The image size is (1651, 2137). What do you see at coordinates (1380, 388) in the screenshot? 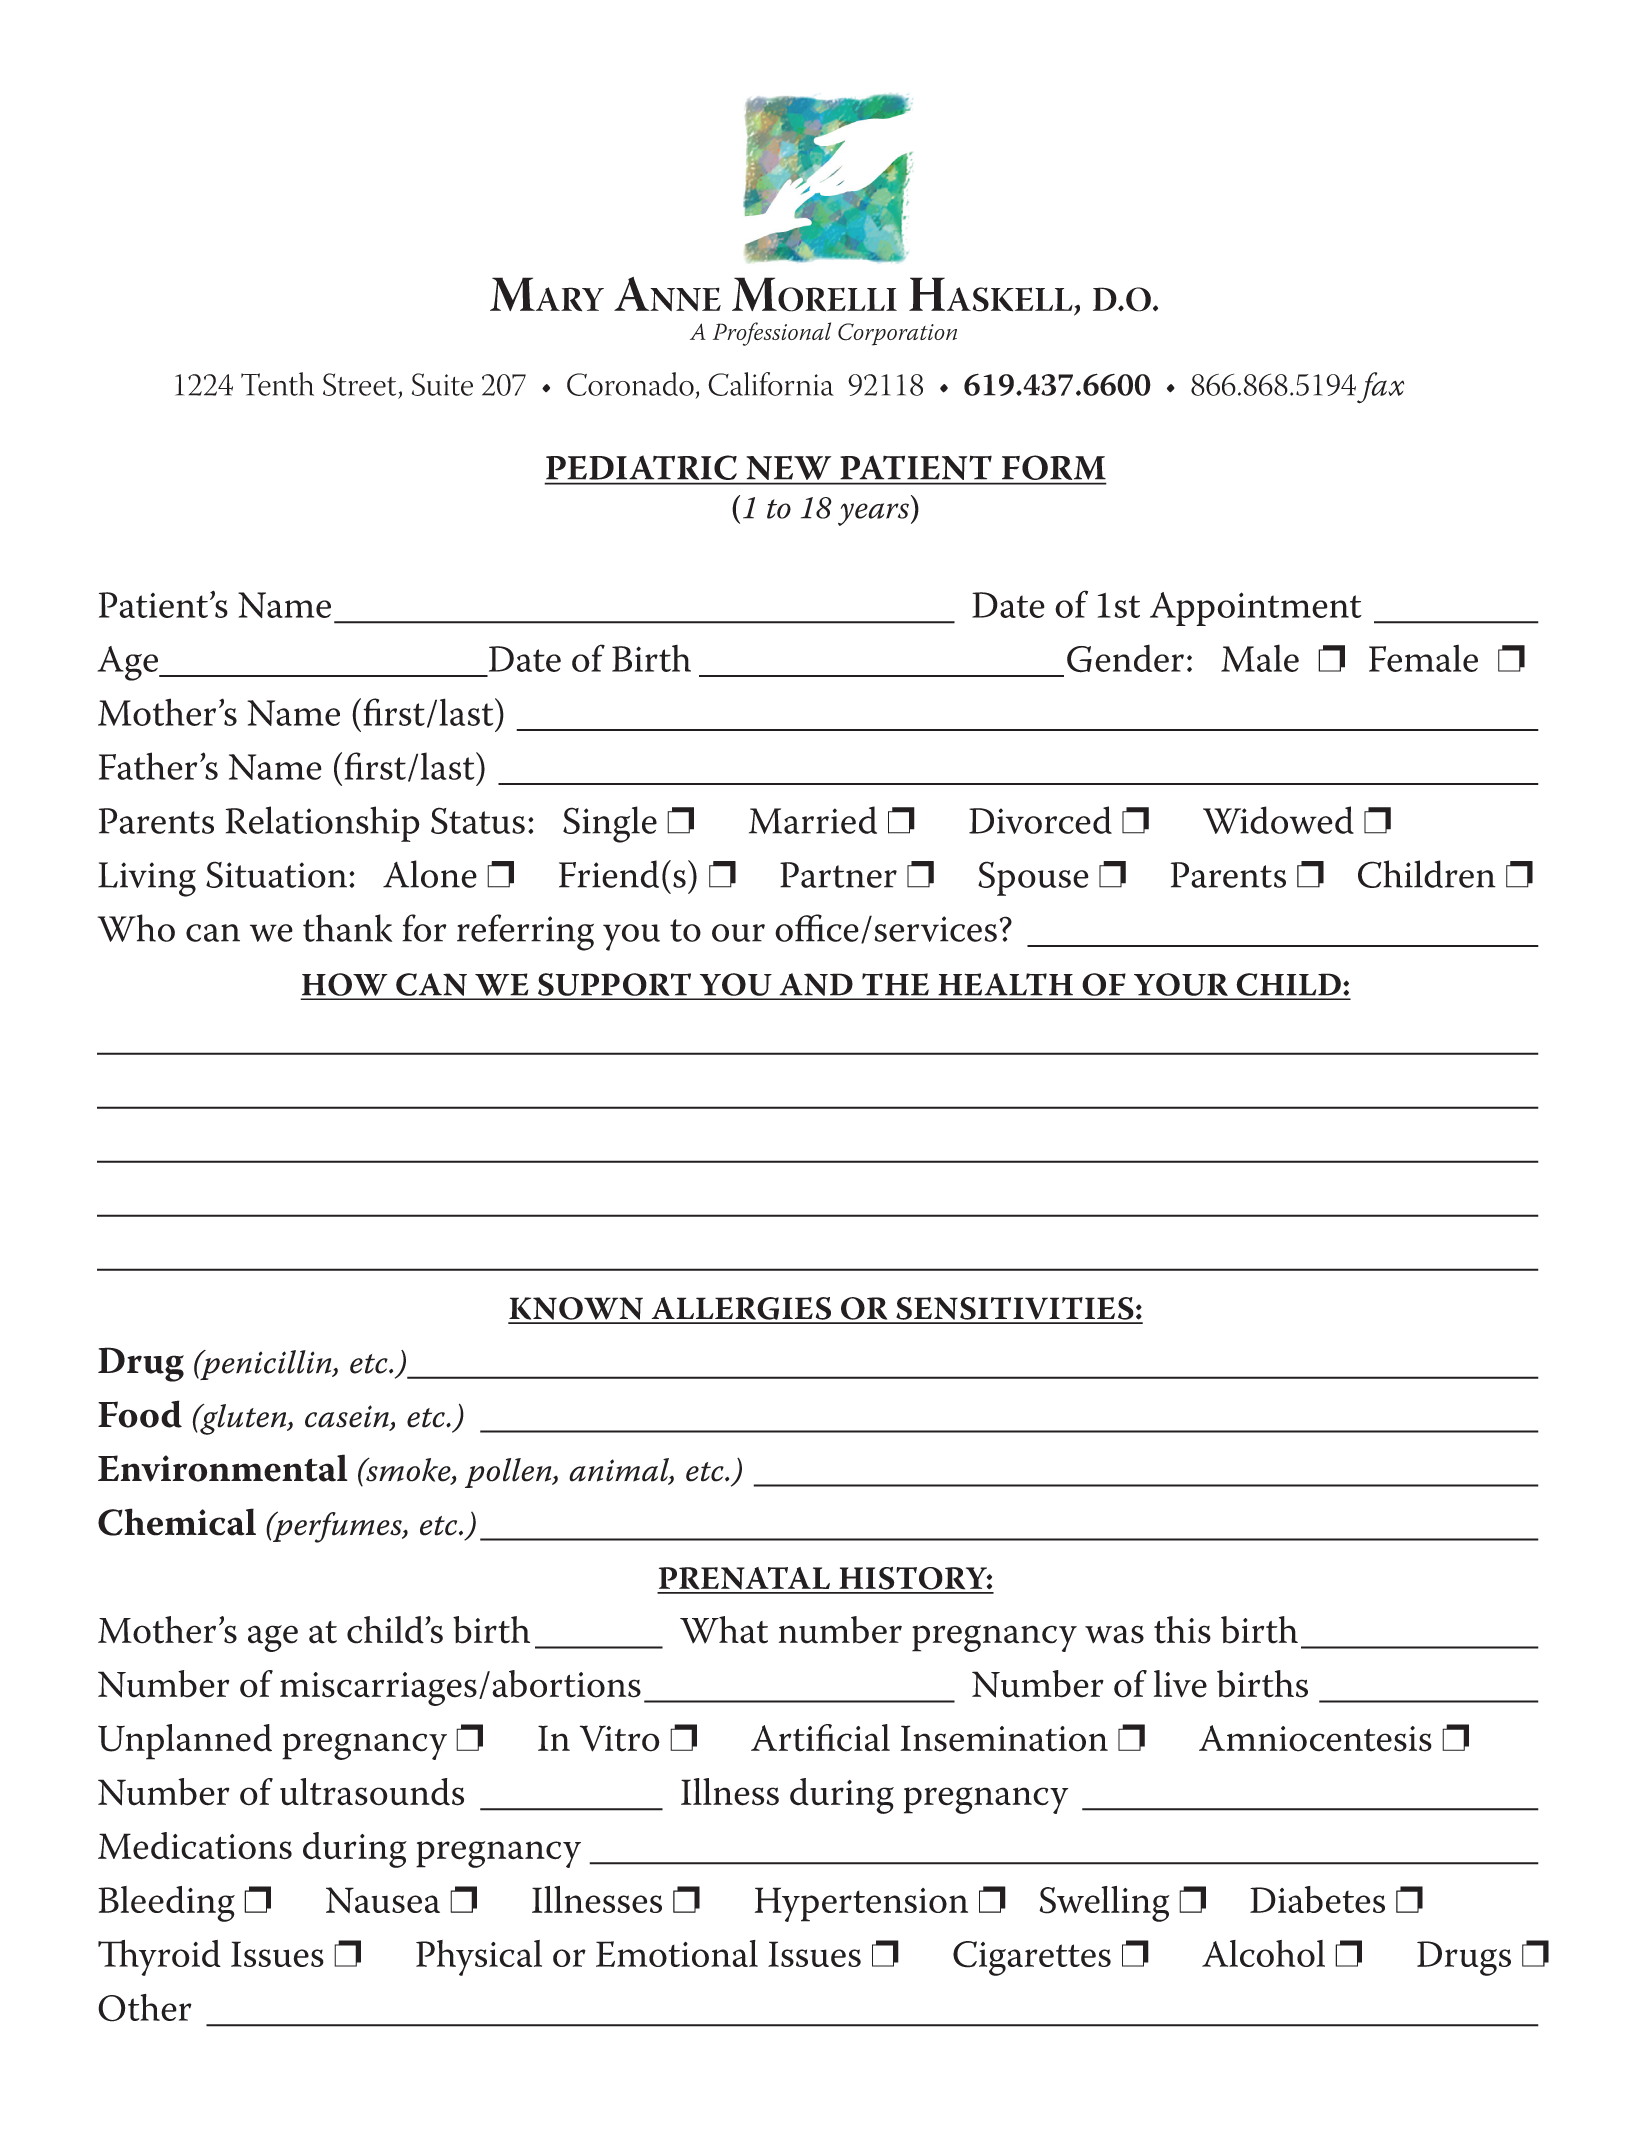
I see `fax` at bounding box center [1380, 388].
